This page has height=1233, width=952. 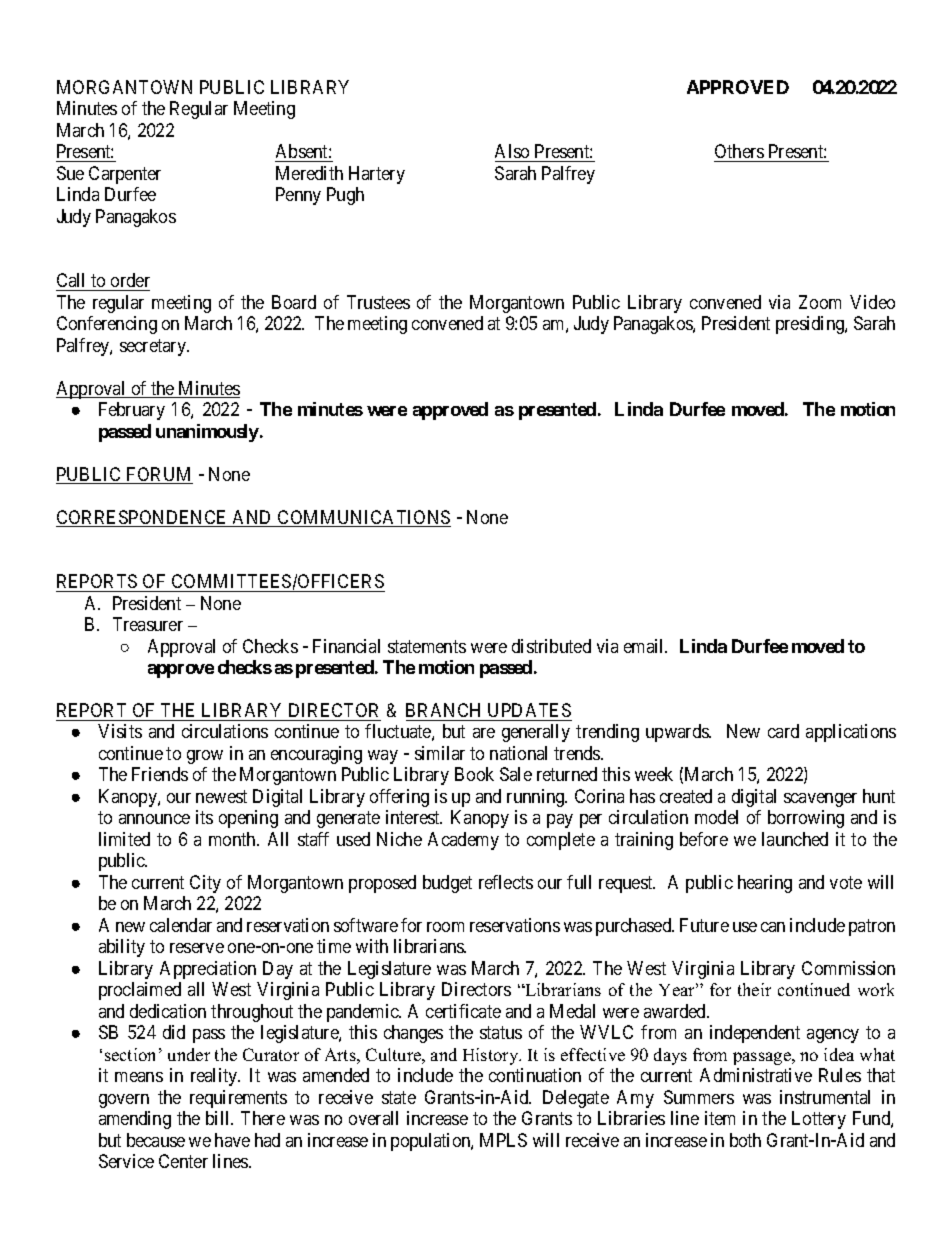 What do you see at coordinates (159, 475) in the page?
I see `FORUM` at bounding box center [159, 475].
